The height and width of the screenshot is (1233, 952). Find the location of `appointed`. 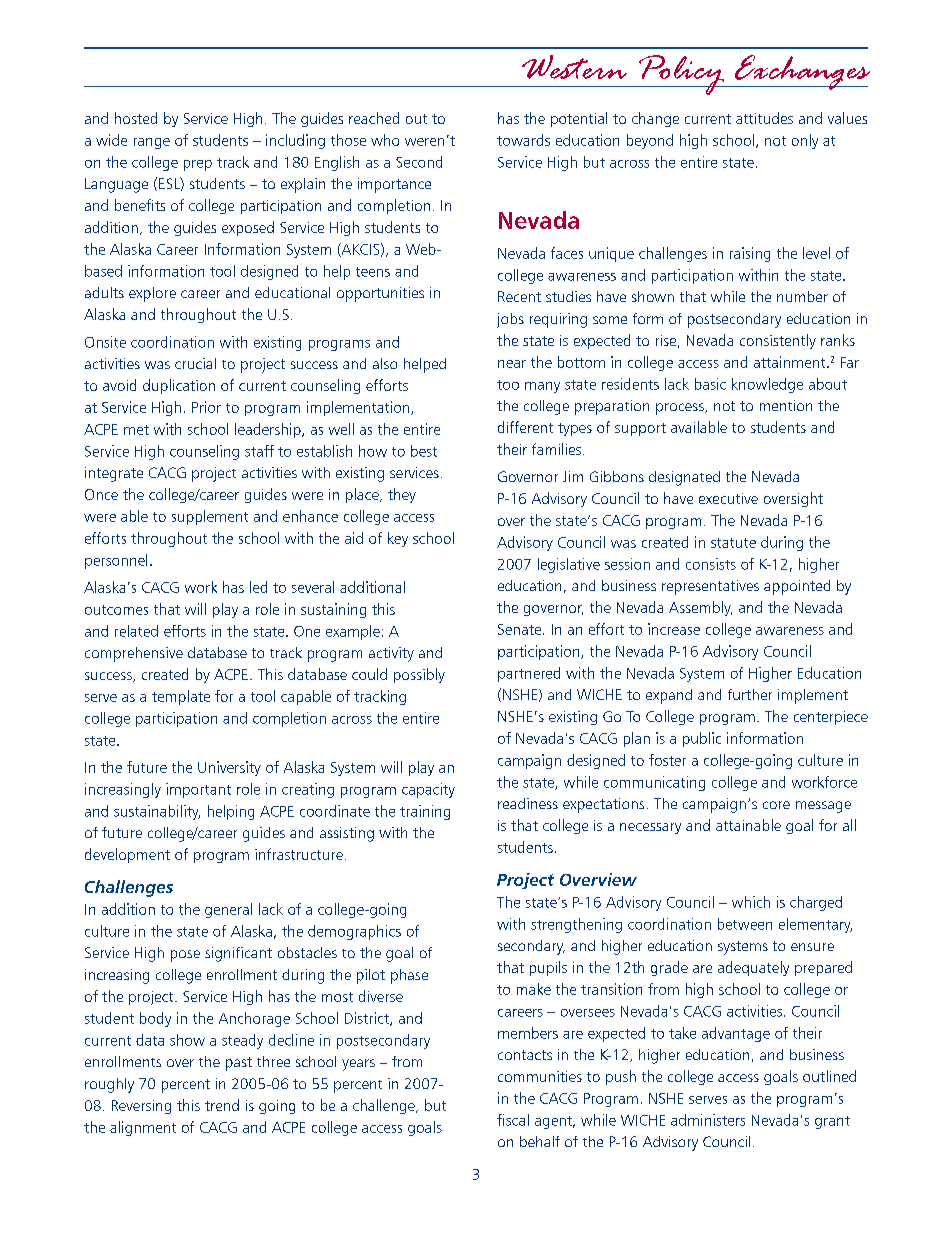

appointed is located at coordinates (797, 587).
